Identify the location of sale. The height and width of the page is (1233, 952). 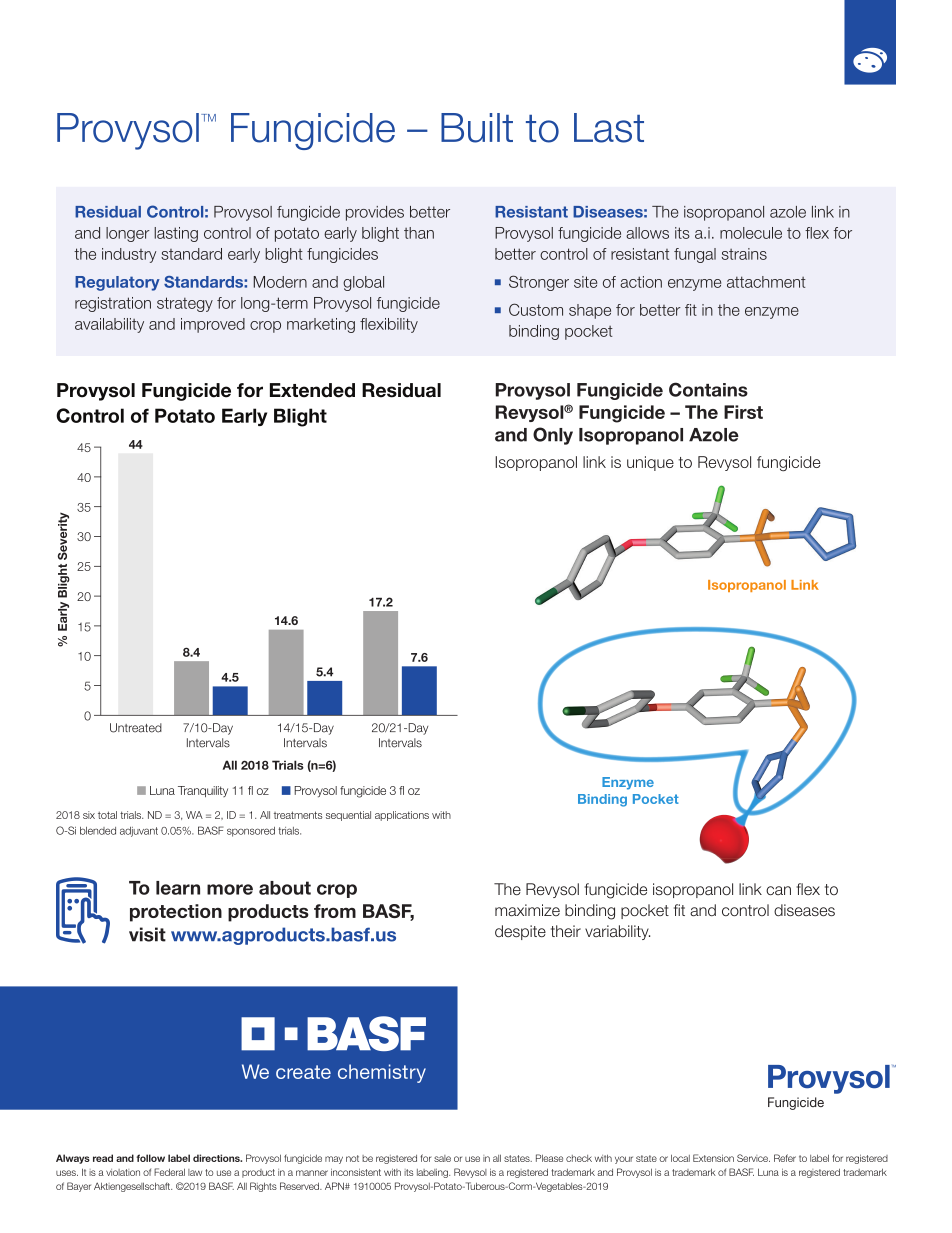
(442, 1158).
